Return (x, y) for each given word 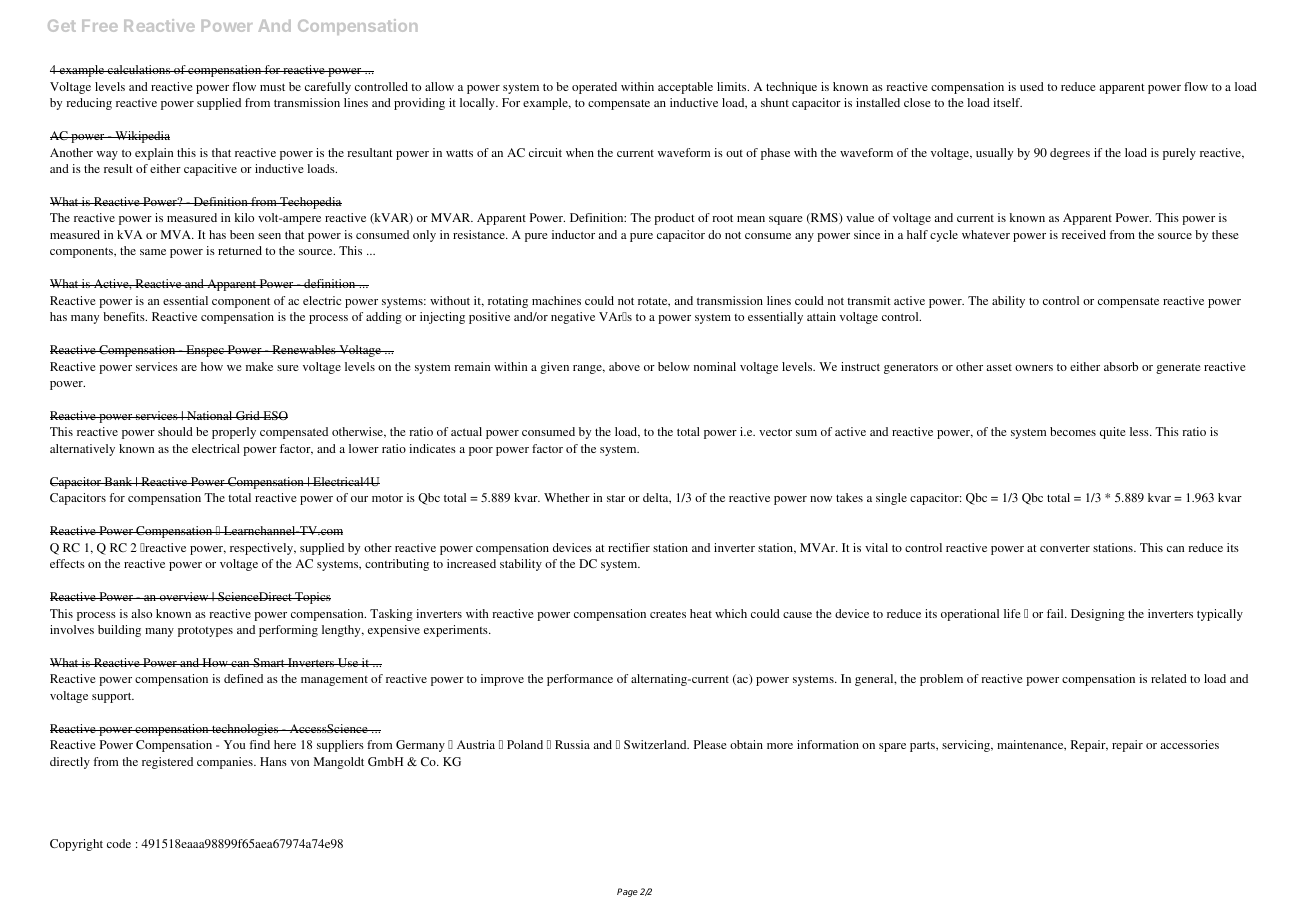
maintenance (1031, 745)
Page (627, 892)
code (119, 843)
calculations (139, 69)
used (1032, 86)
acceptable (685, 88)
